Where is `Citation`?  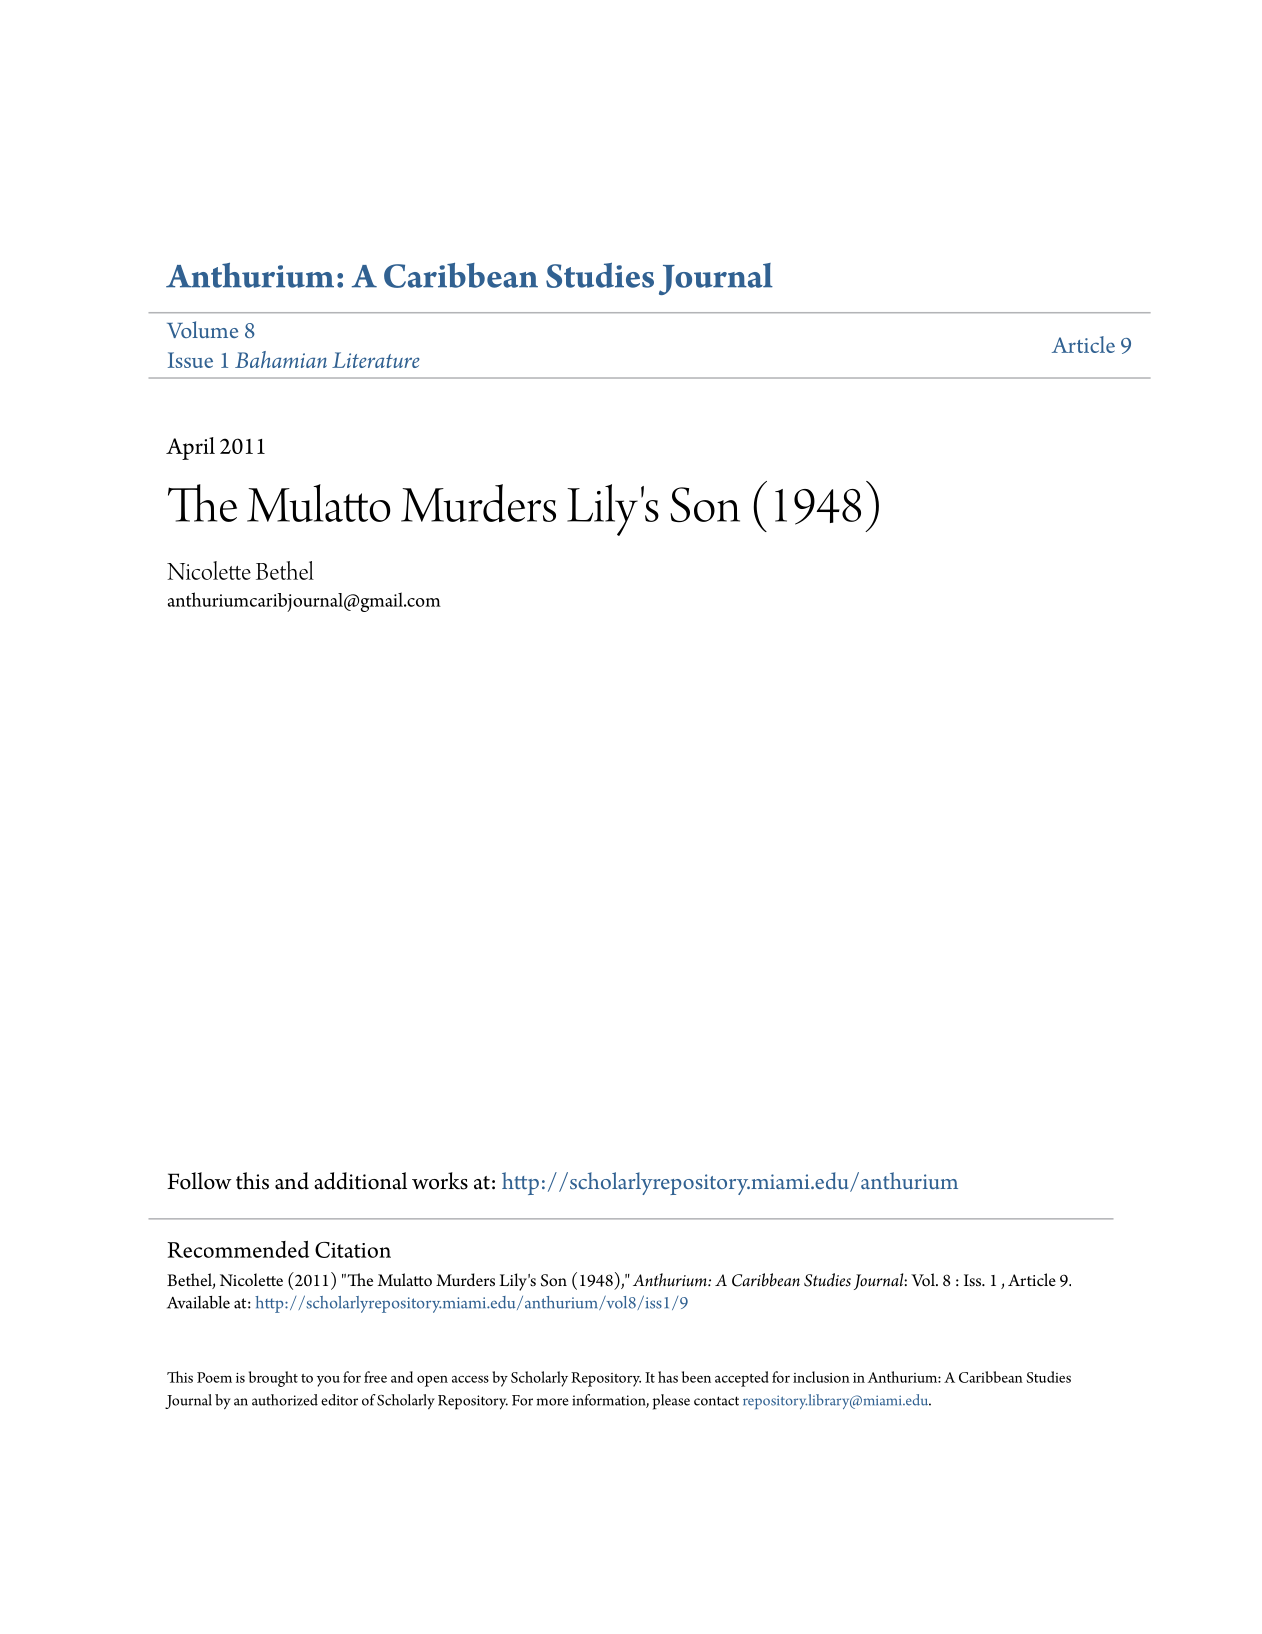
Citation is located at coordinates (353, 1250).
